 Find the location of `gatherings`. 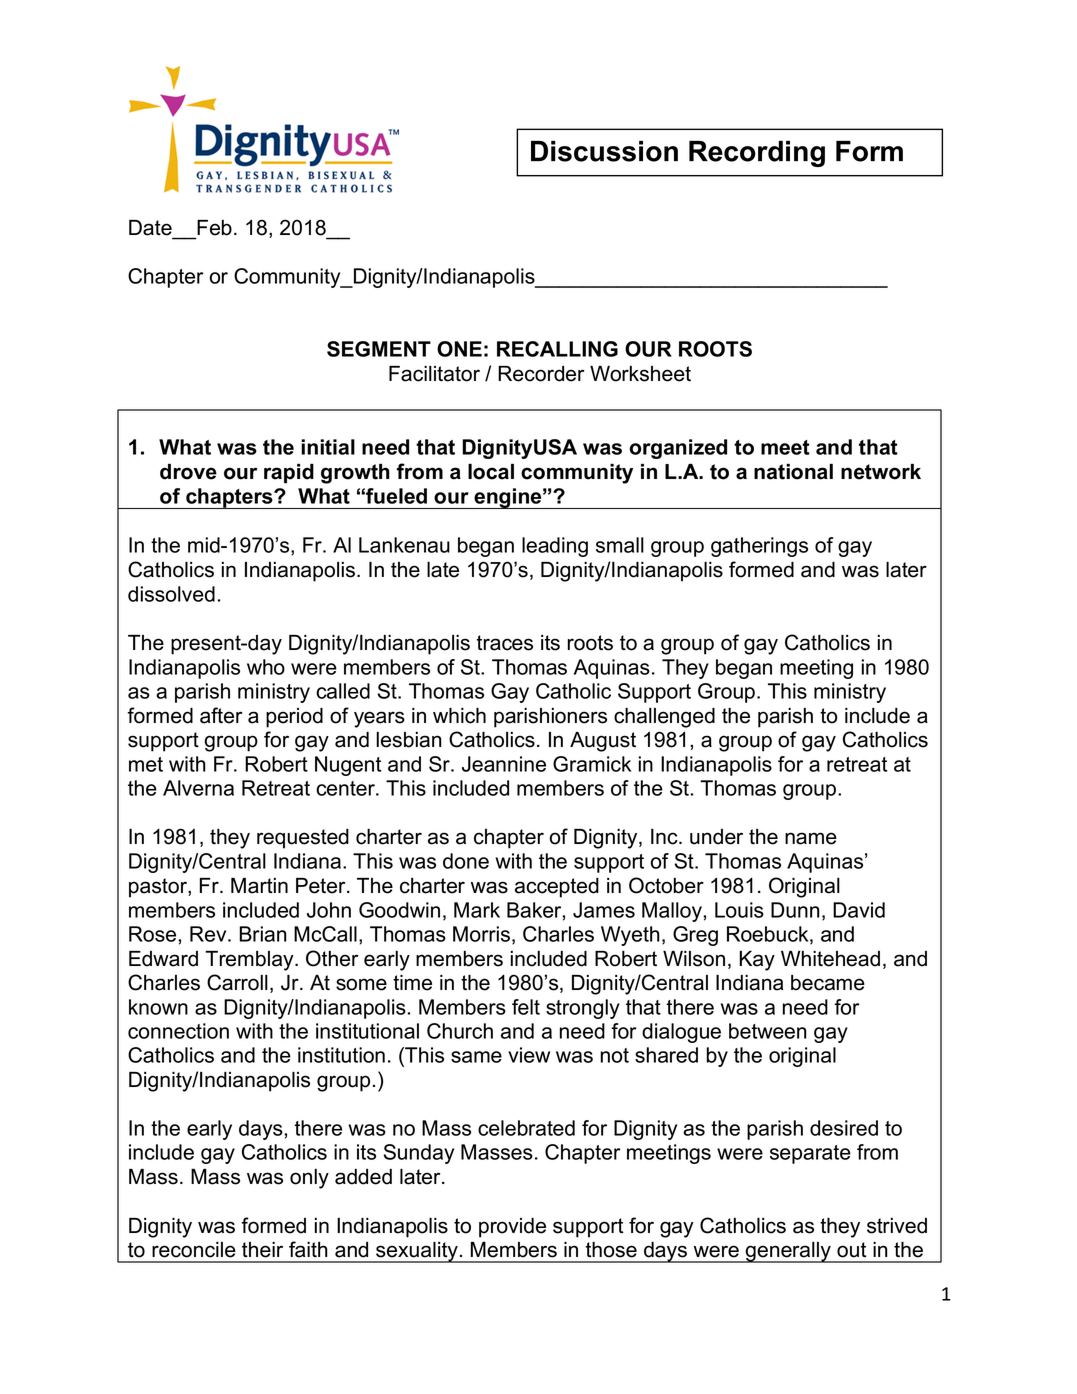

gatherings is located at coordinates (759, 547).
